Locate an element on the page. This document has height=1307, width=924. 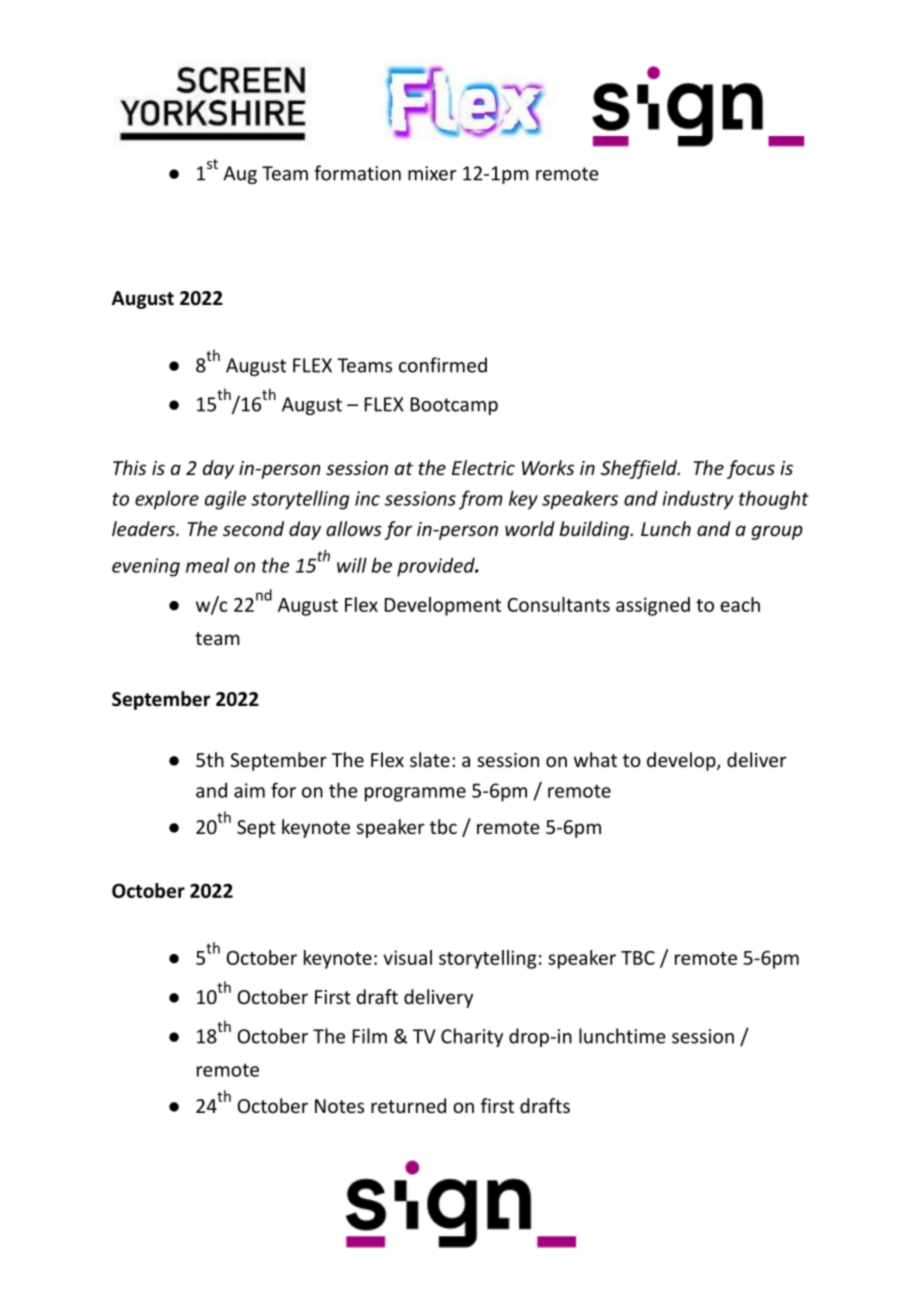
formation is located at coordinates (357, 173).
